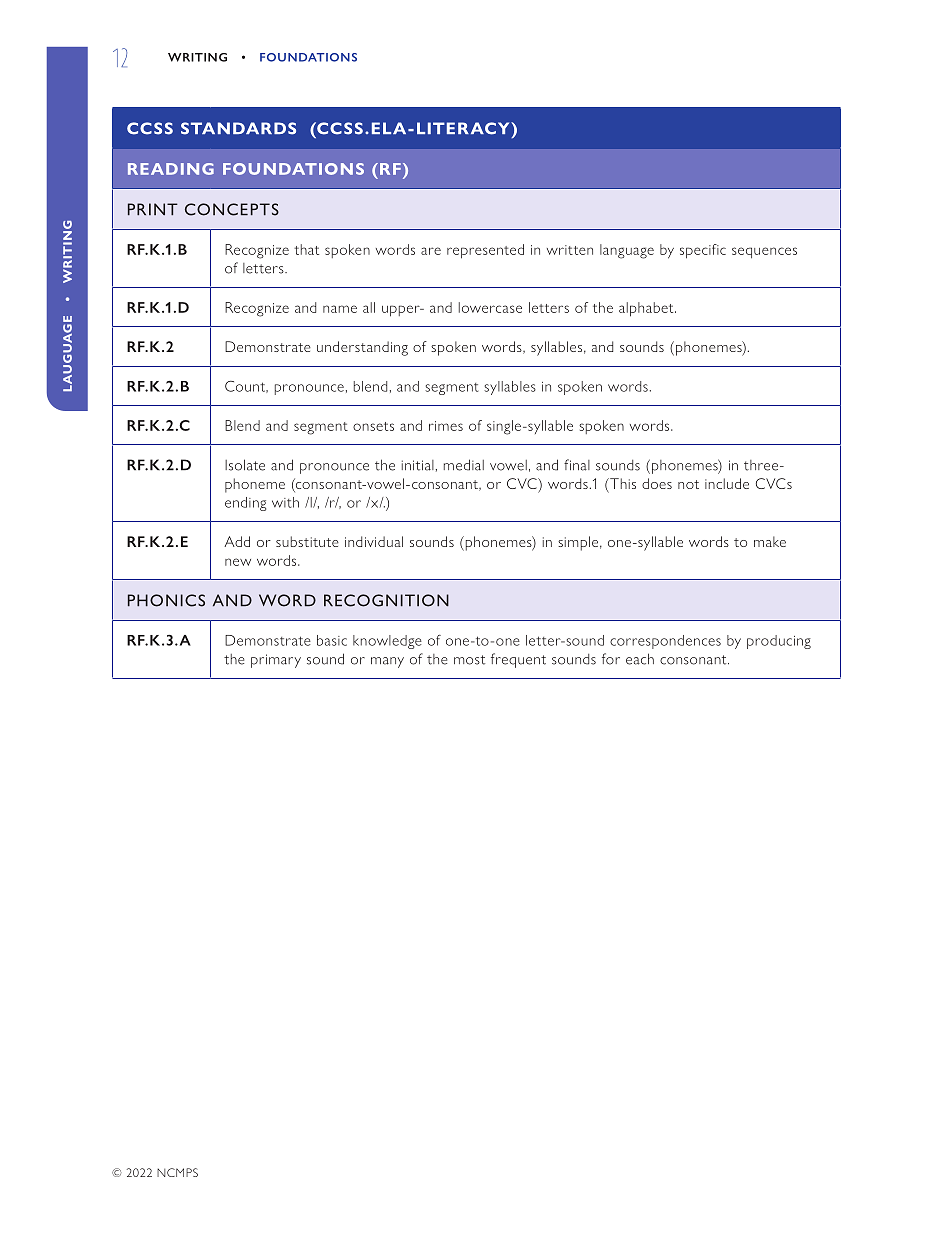 Image resolution: width=952 pixels, height=1233 pixels. What do you see at coordinates (238, 128) in the screenshot?
I see `STANDARDS` at bounding box center [238, 128].
